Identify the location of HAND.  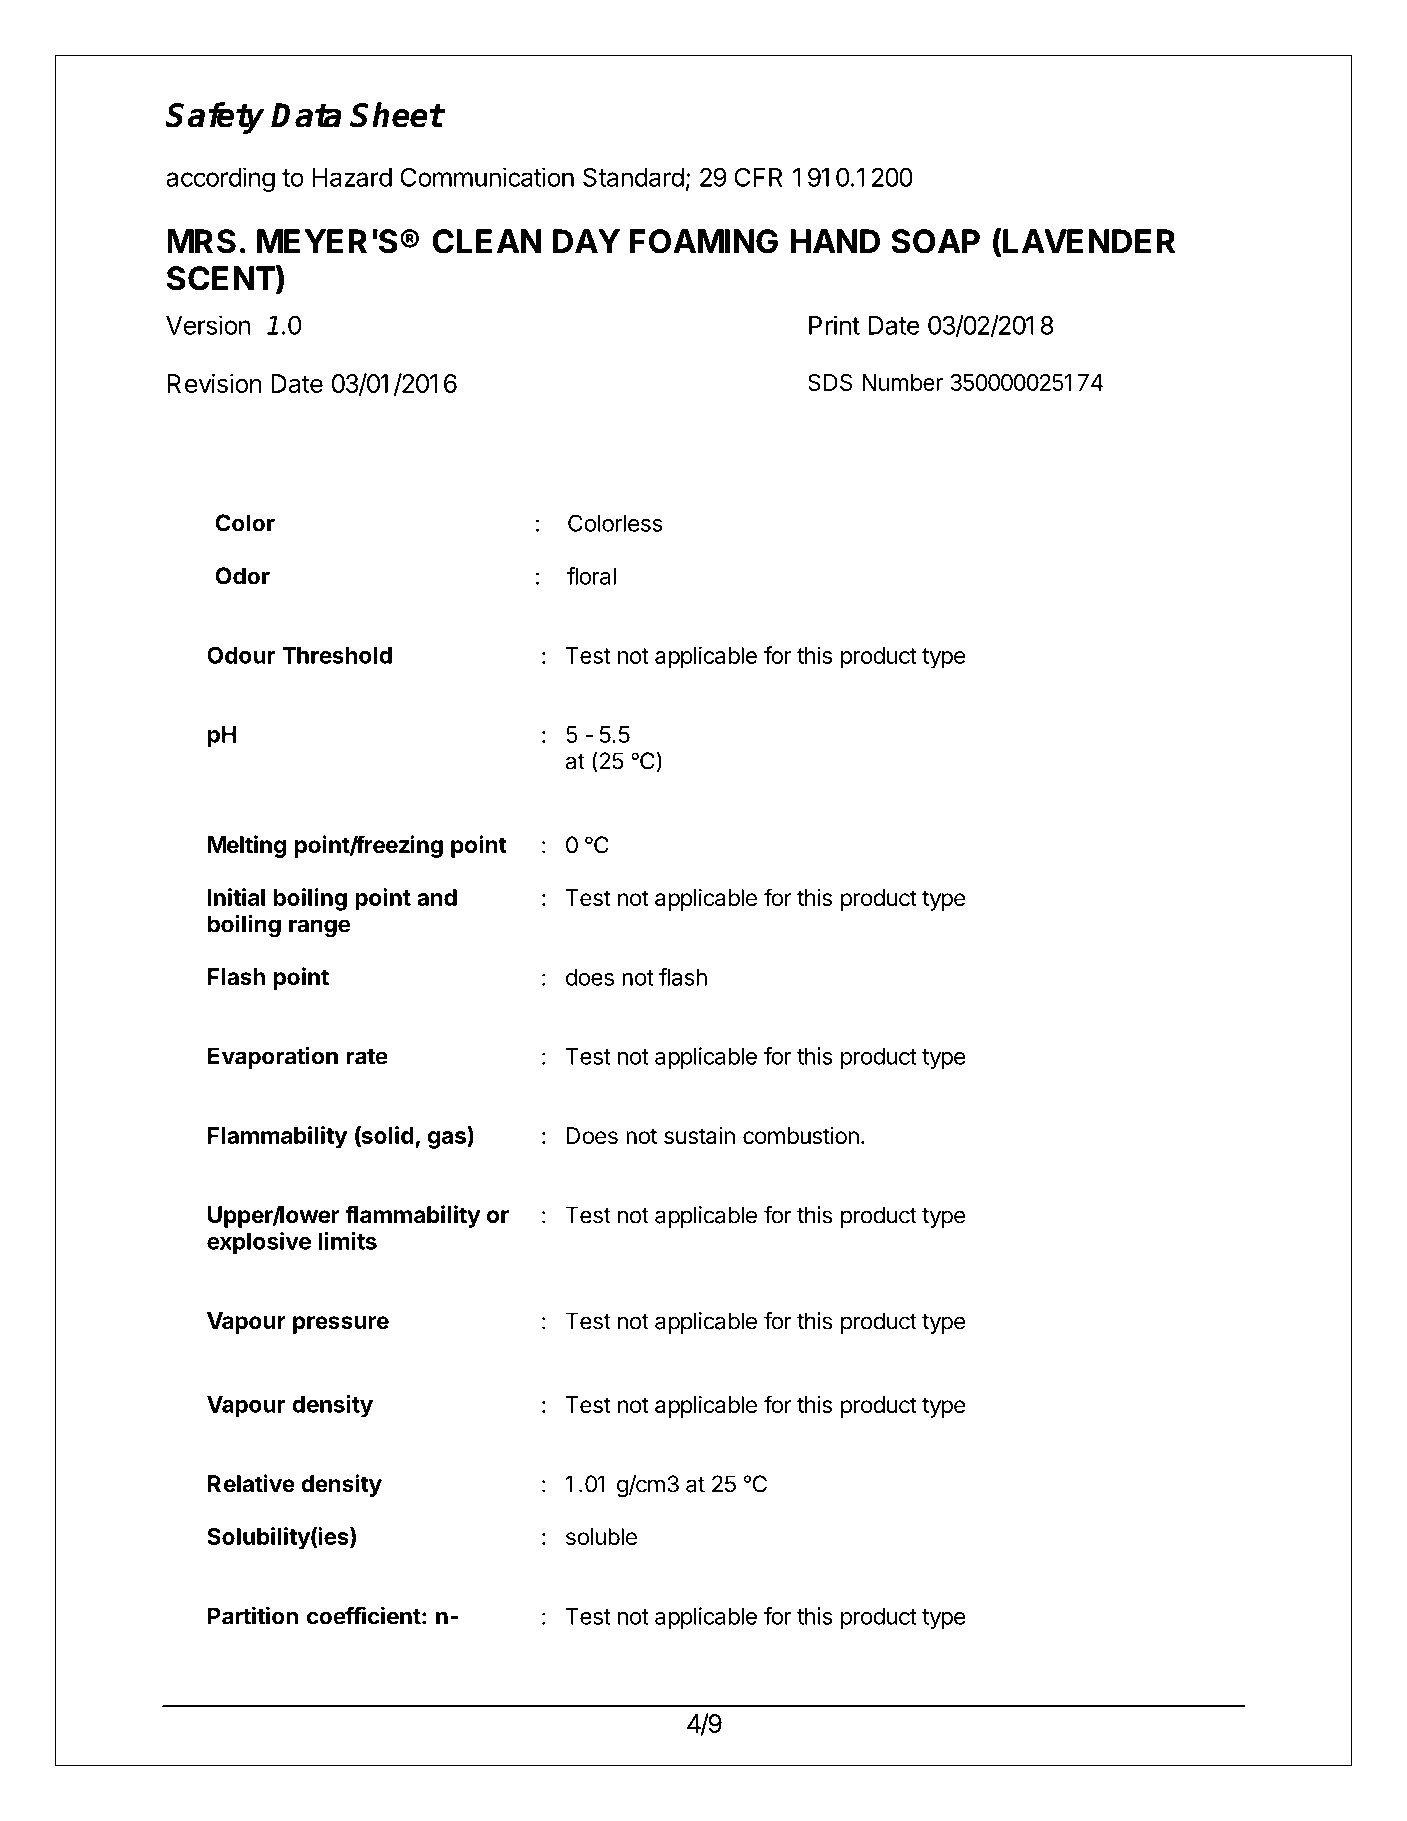
(835, 241).
